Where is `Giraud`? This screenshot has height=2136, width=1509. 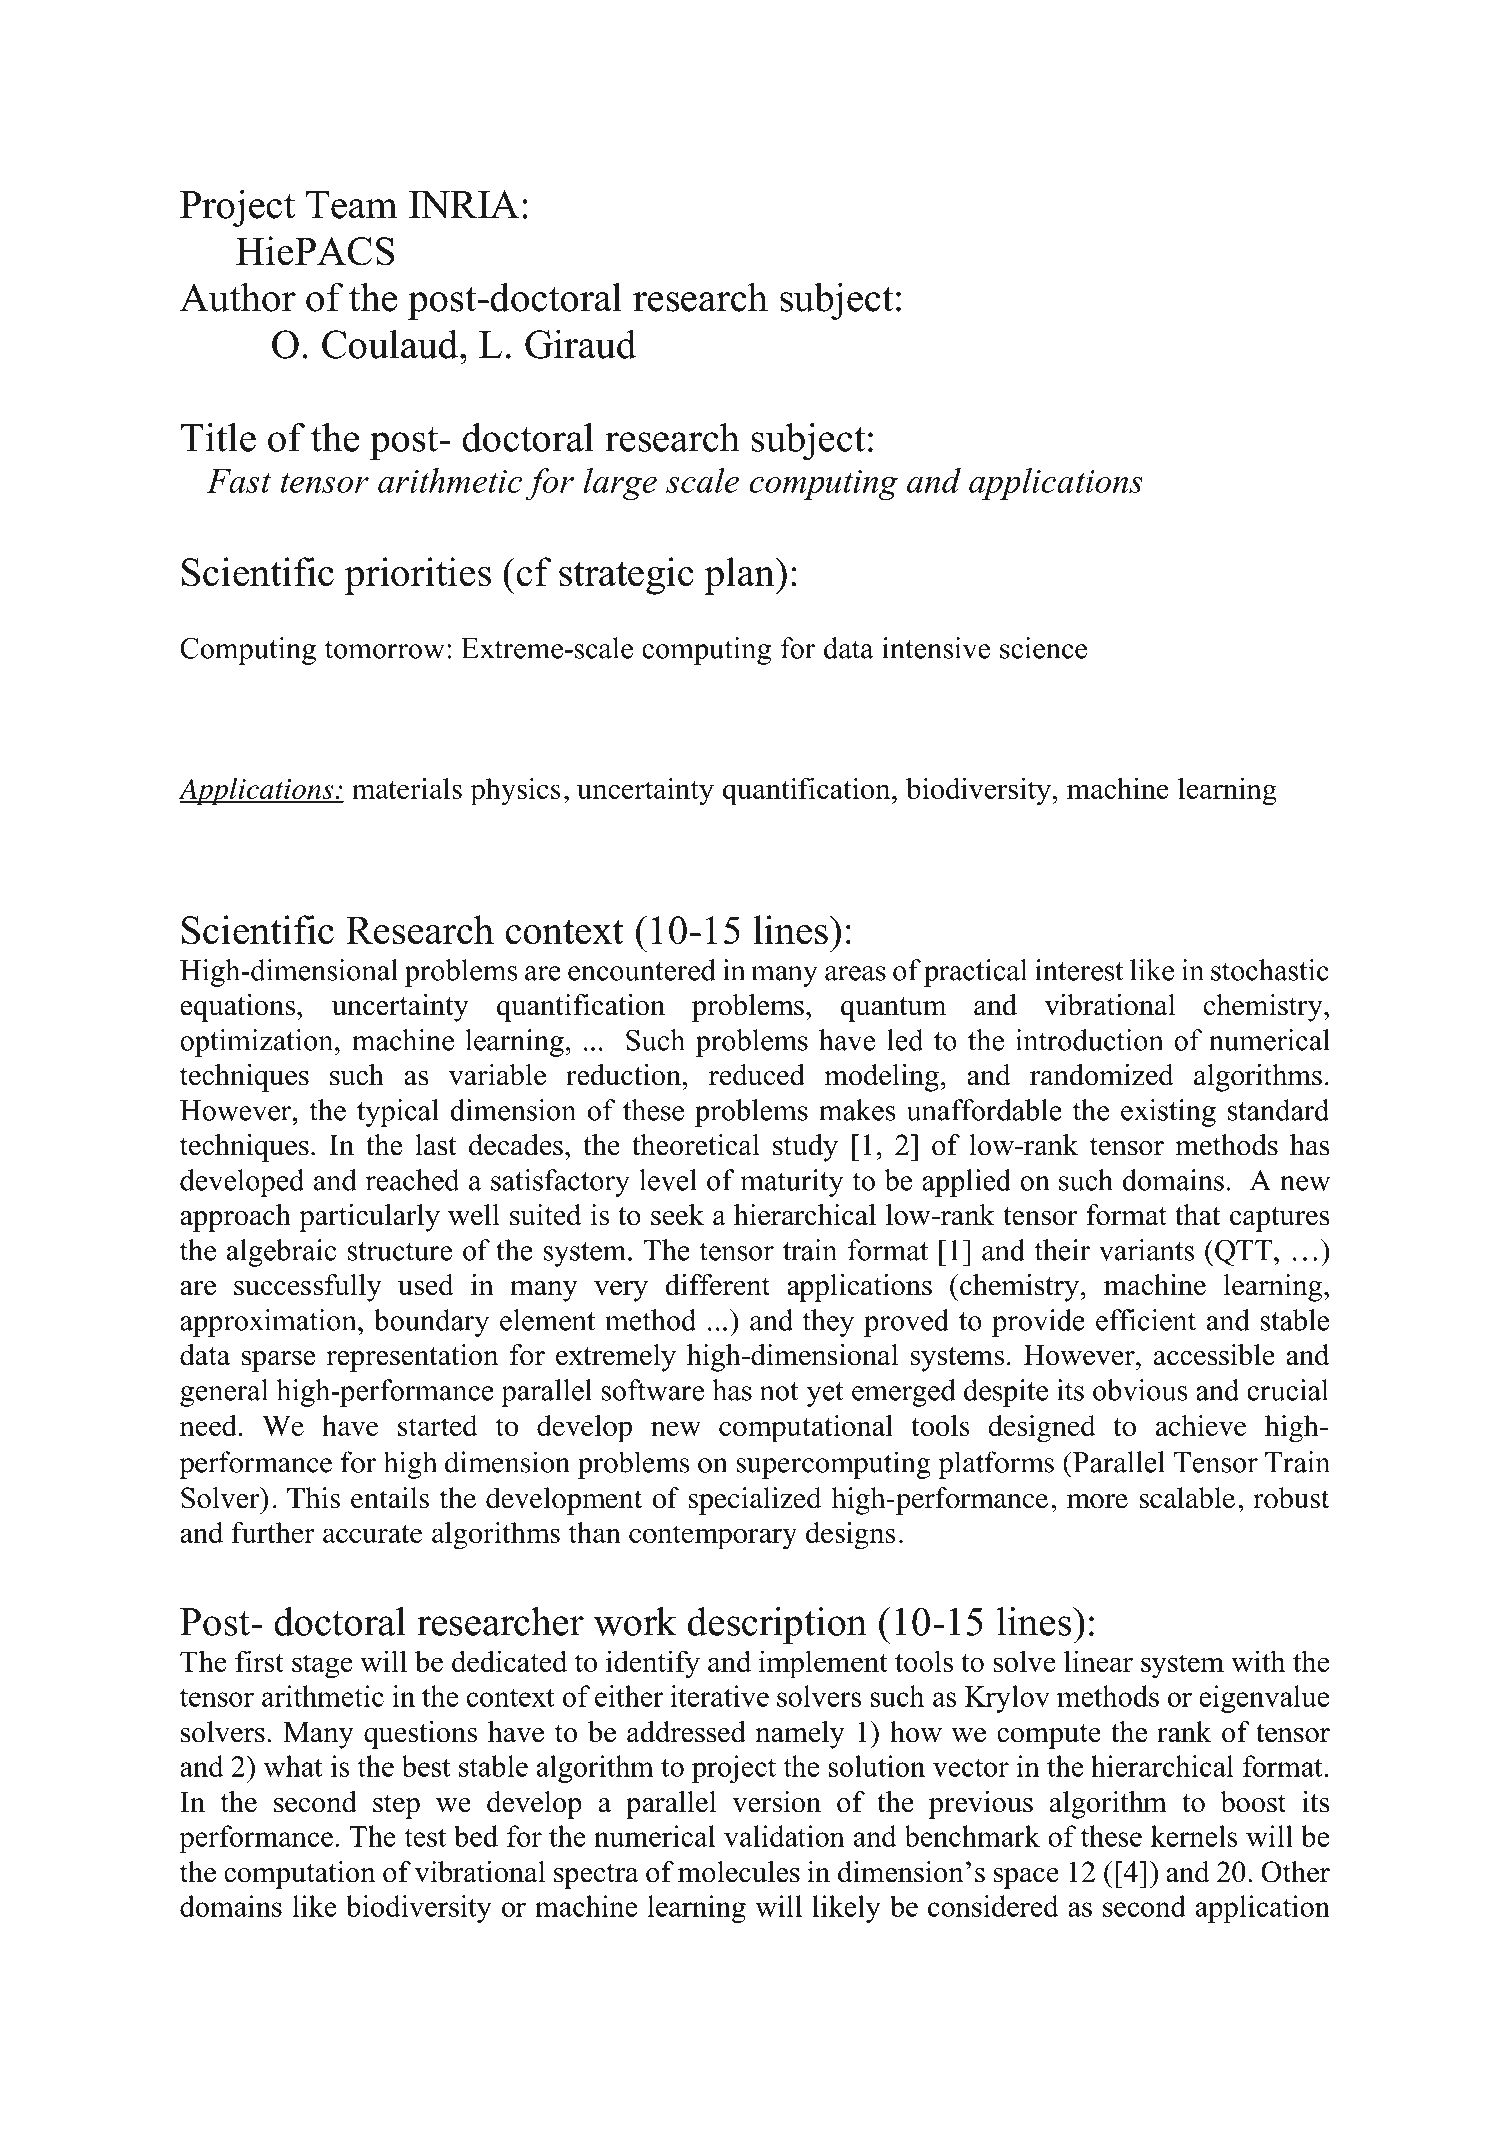
Giraud is located at coordinates (580, 344).
